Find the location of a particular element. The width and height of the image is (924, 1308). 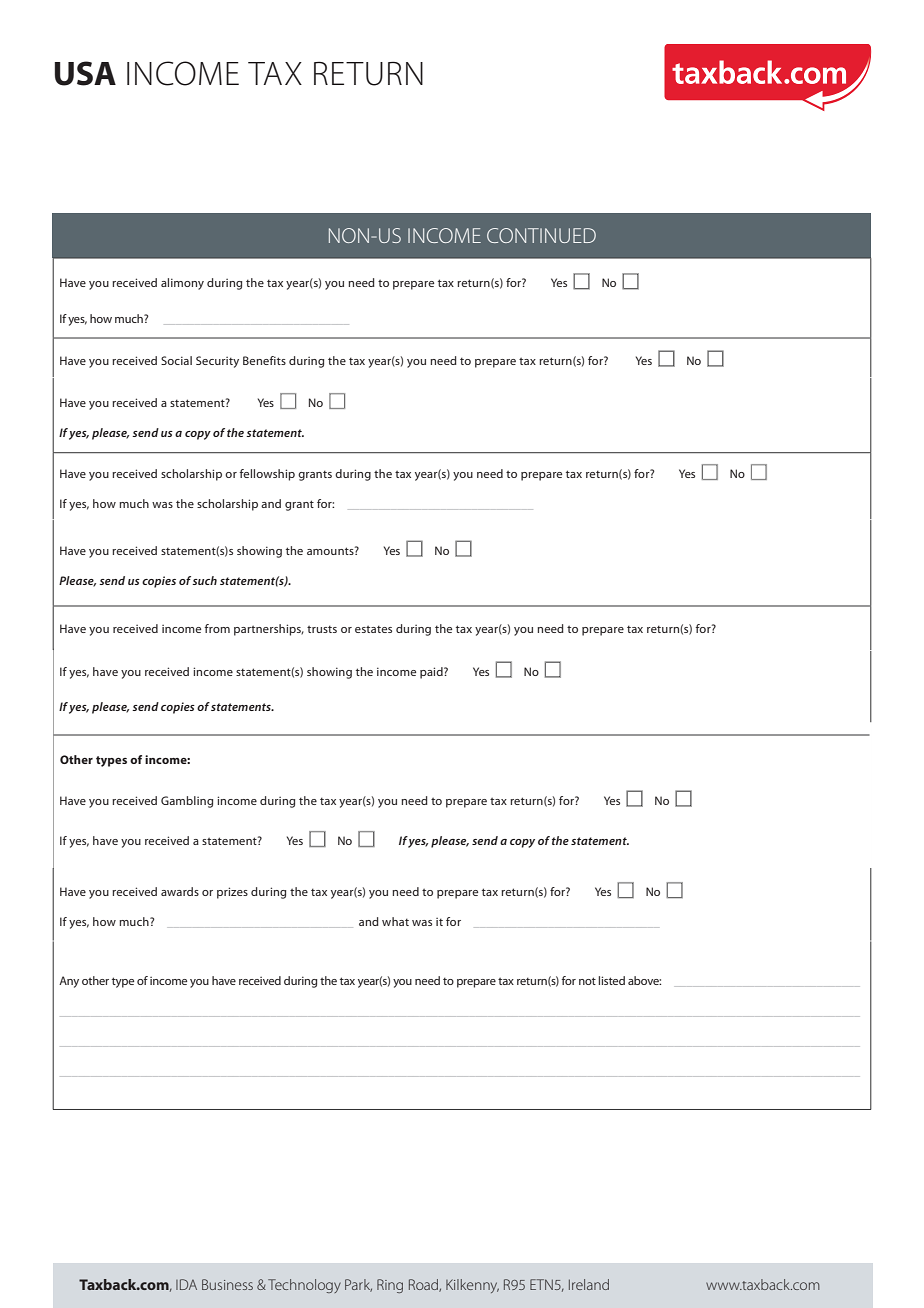

Park is located at coordinates (358, 1285).
